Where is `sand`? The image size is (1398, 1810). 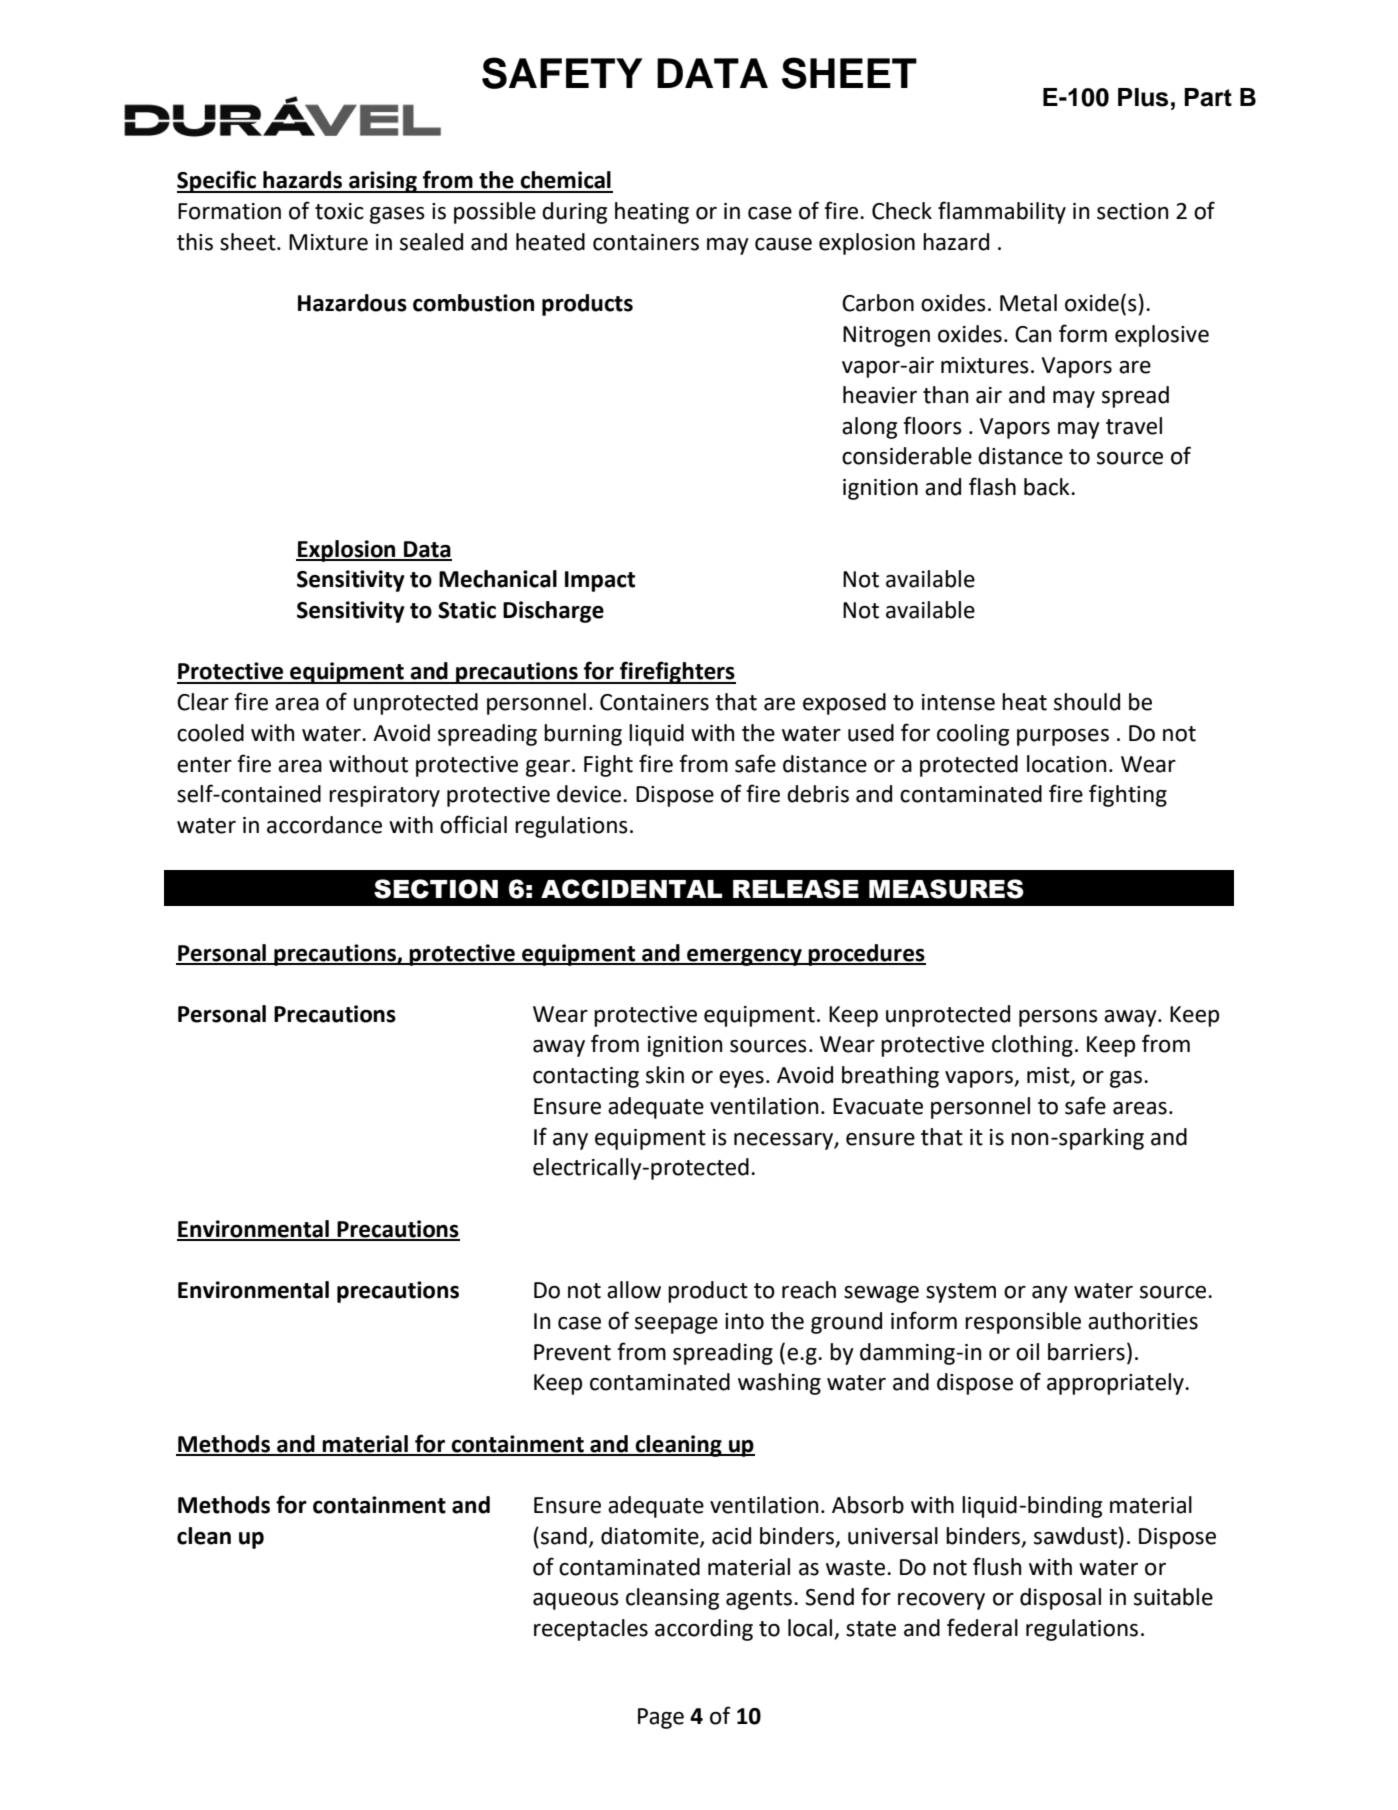
sand is located at coordinates (564, 1536).
